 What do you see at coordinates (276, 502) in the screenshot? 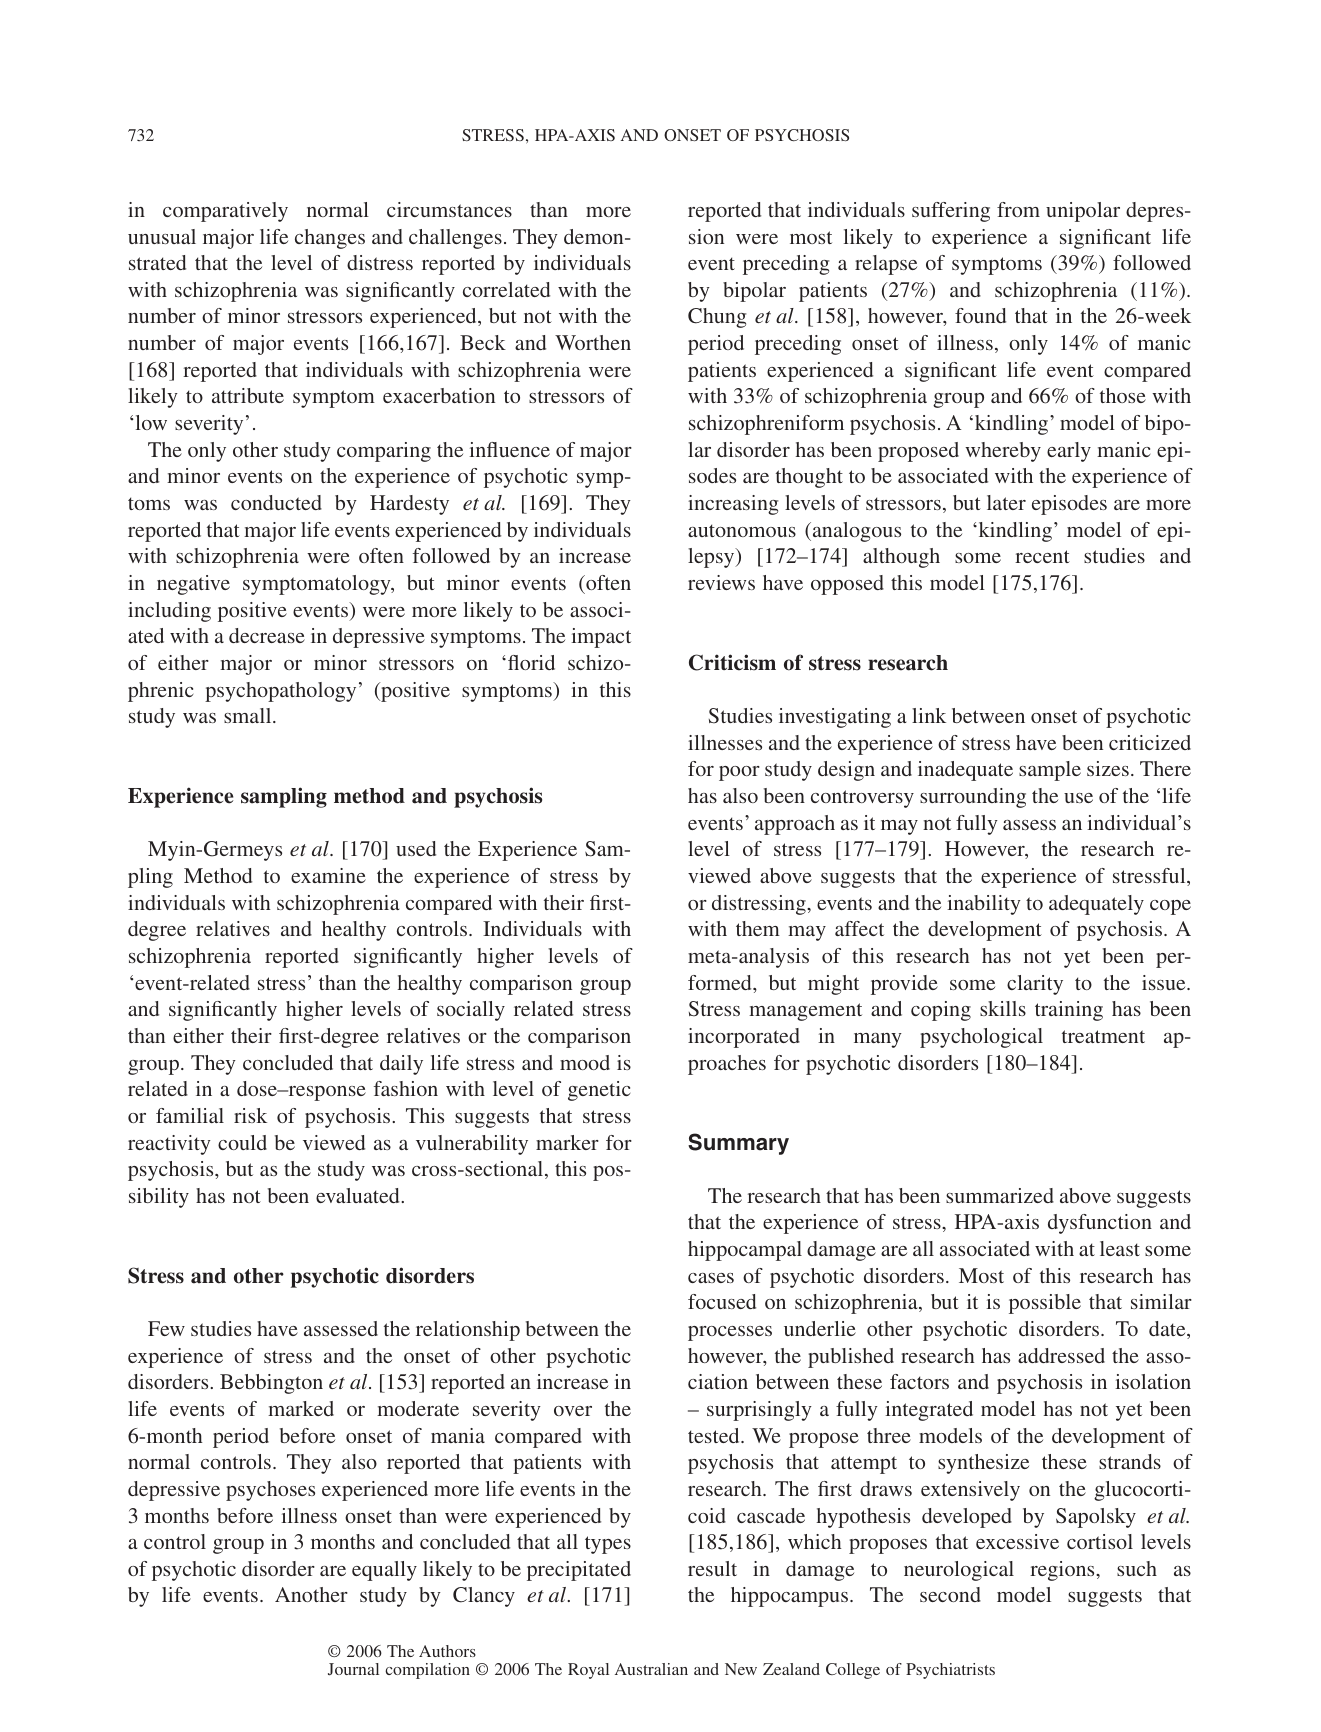
I see `conducted` at bounding box center [276, 502].
